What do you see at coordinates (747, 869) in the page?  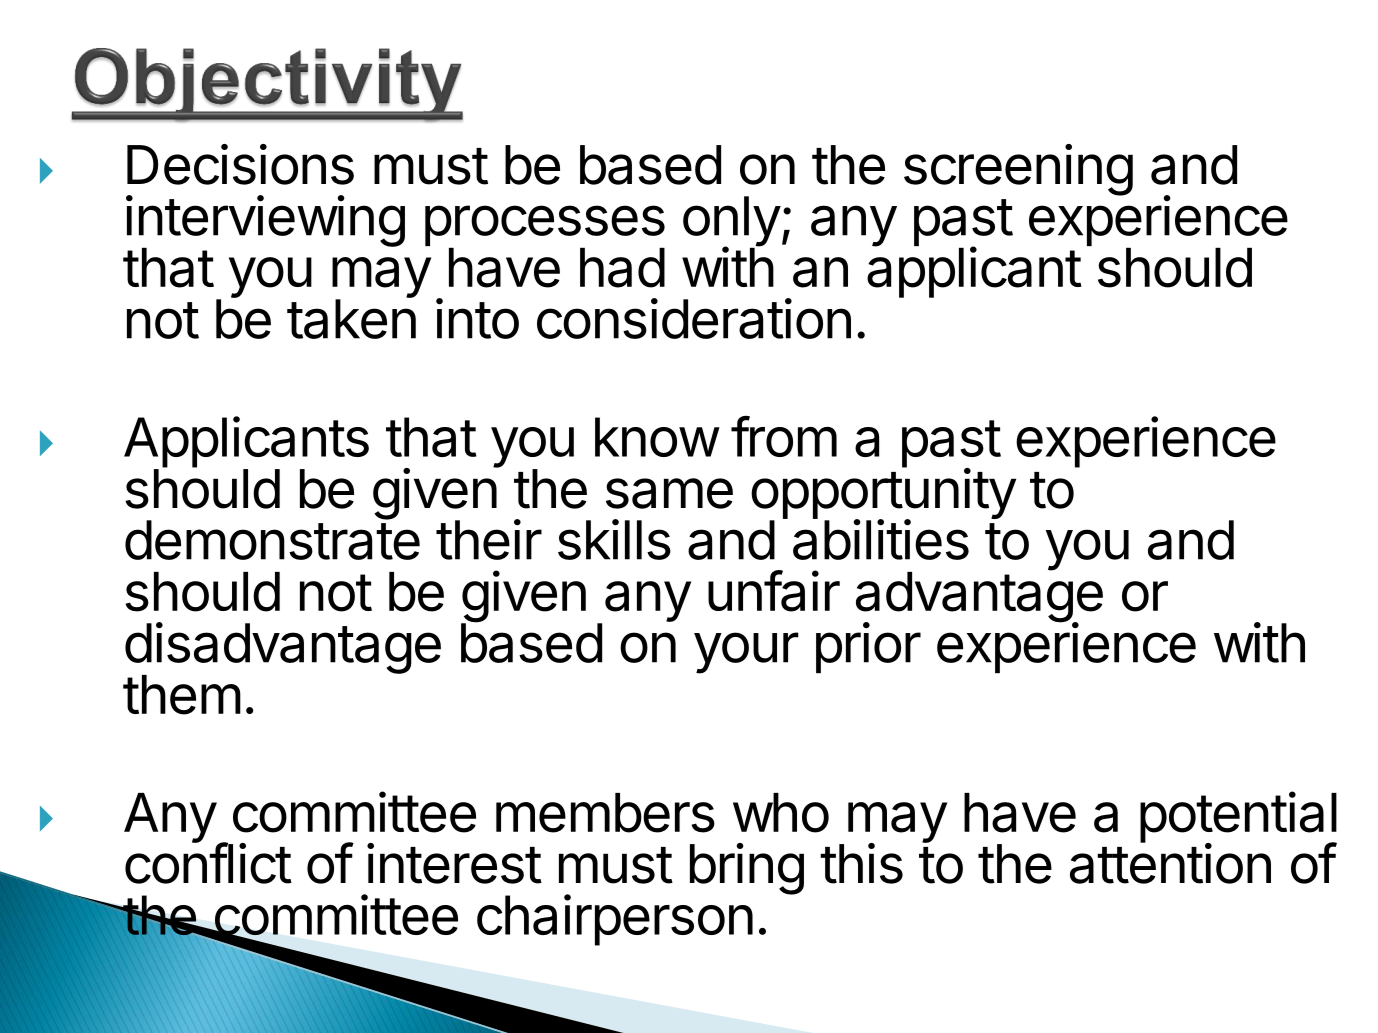 I see `bring` at bounding box center [747, 869].
